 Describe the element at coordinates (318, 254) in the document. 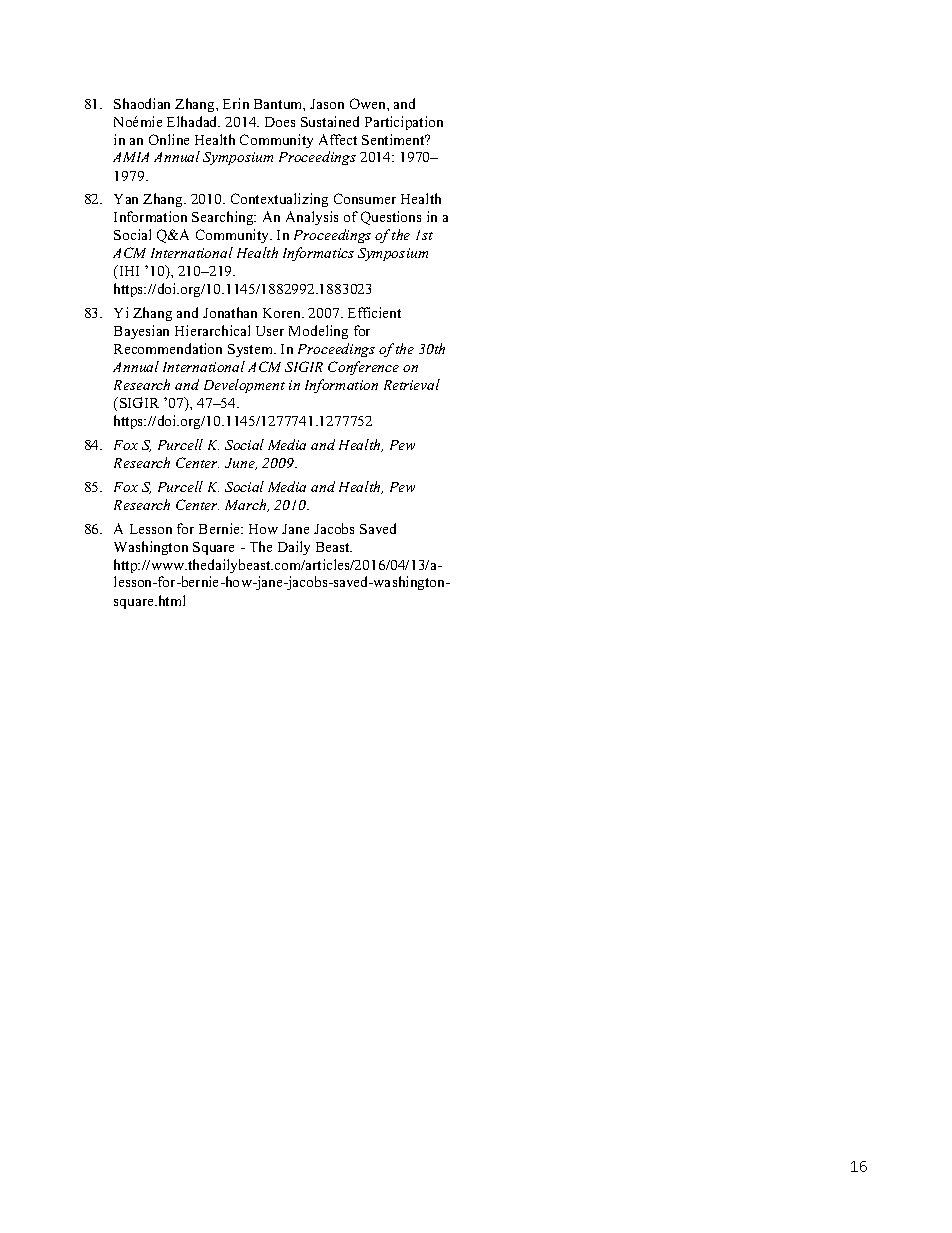

I see `Informatics` at that location.
